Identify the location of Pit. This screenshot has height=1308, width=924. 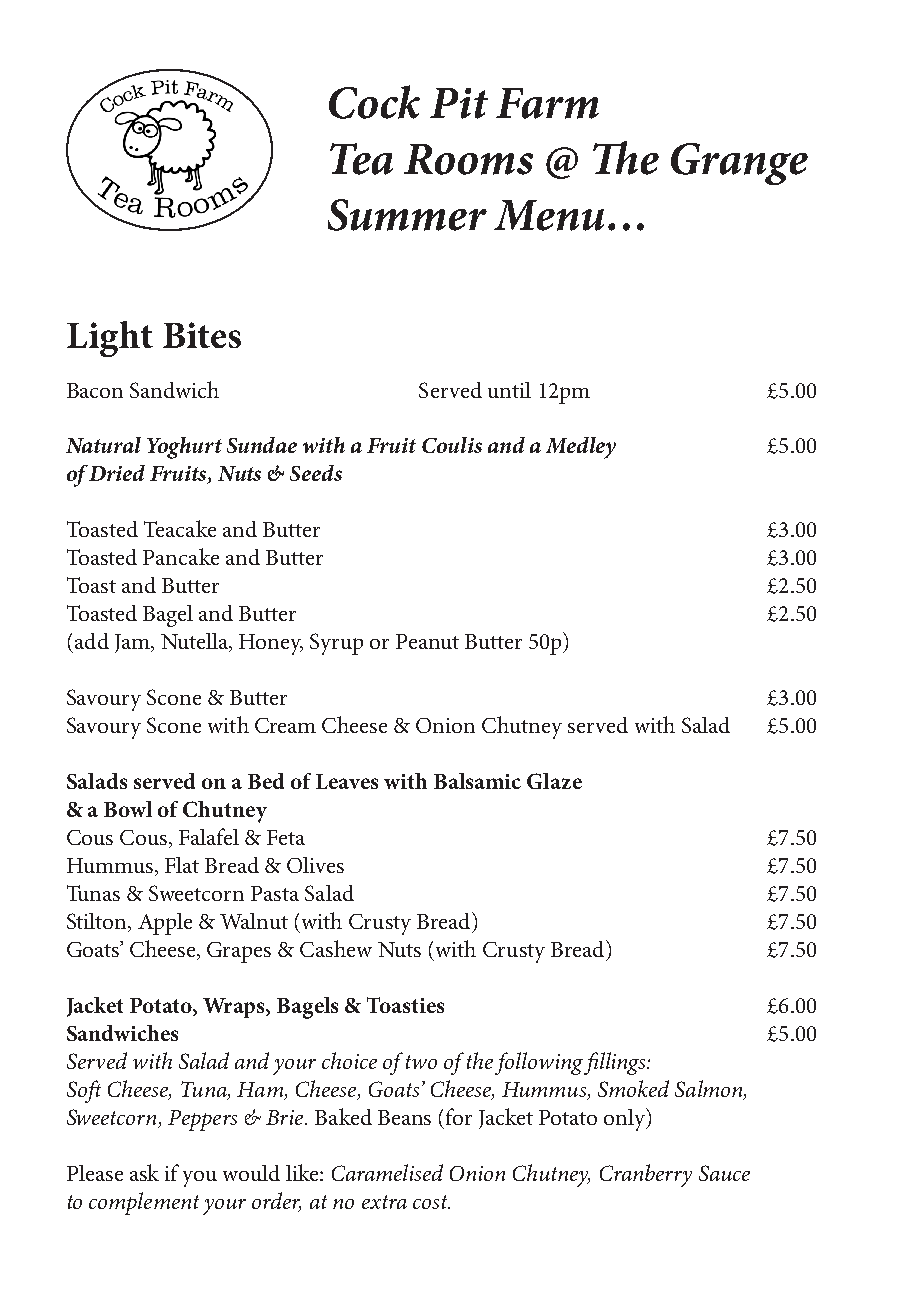
(459, 103).
